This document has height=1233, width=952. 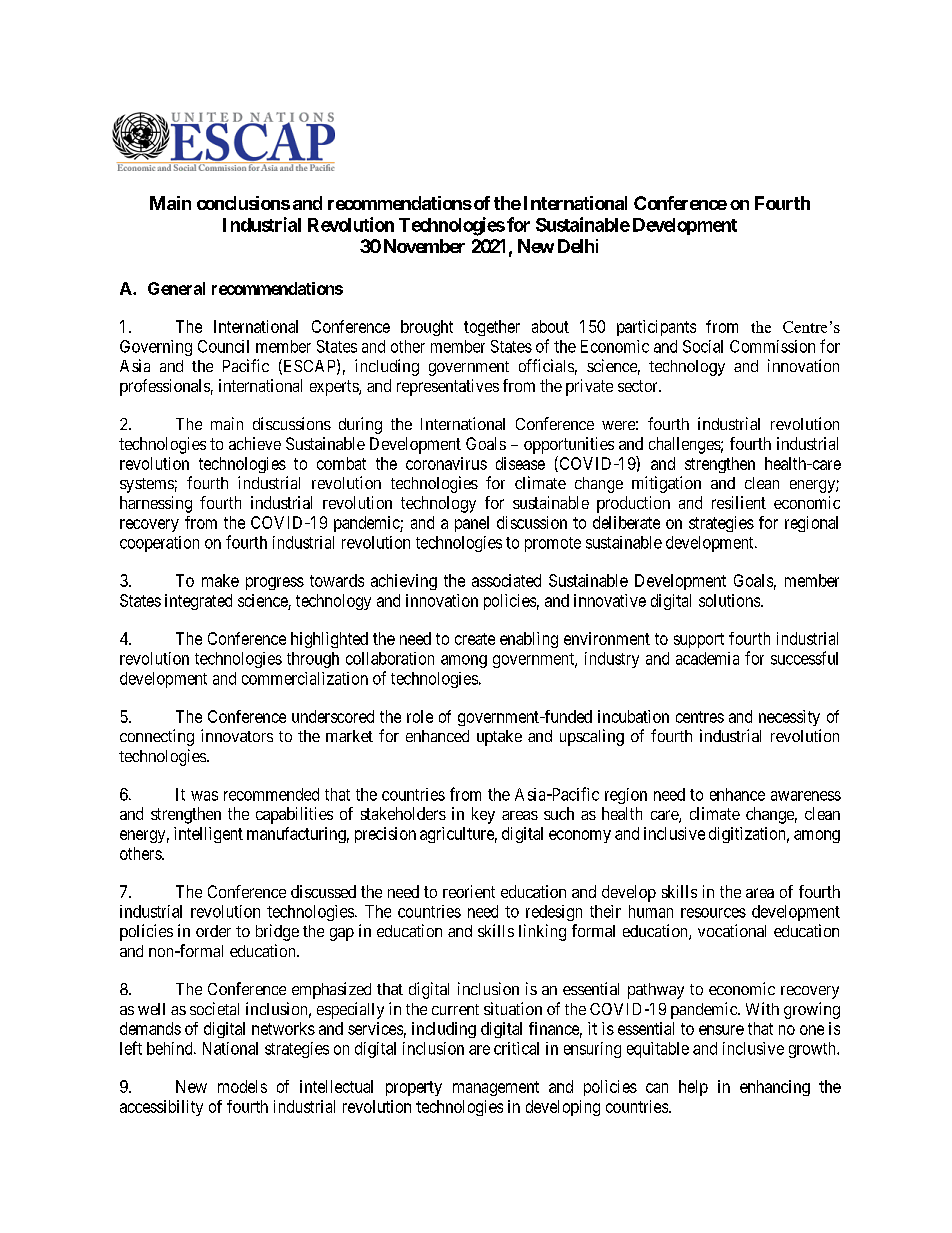 What do you see at coordinates (713, 913) in the document?
I see `resources` at bounding box center [713, 913].
